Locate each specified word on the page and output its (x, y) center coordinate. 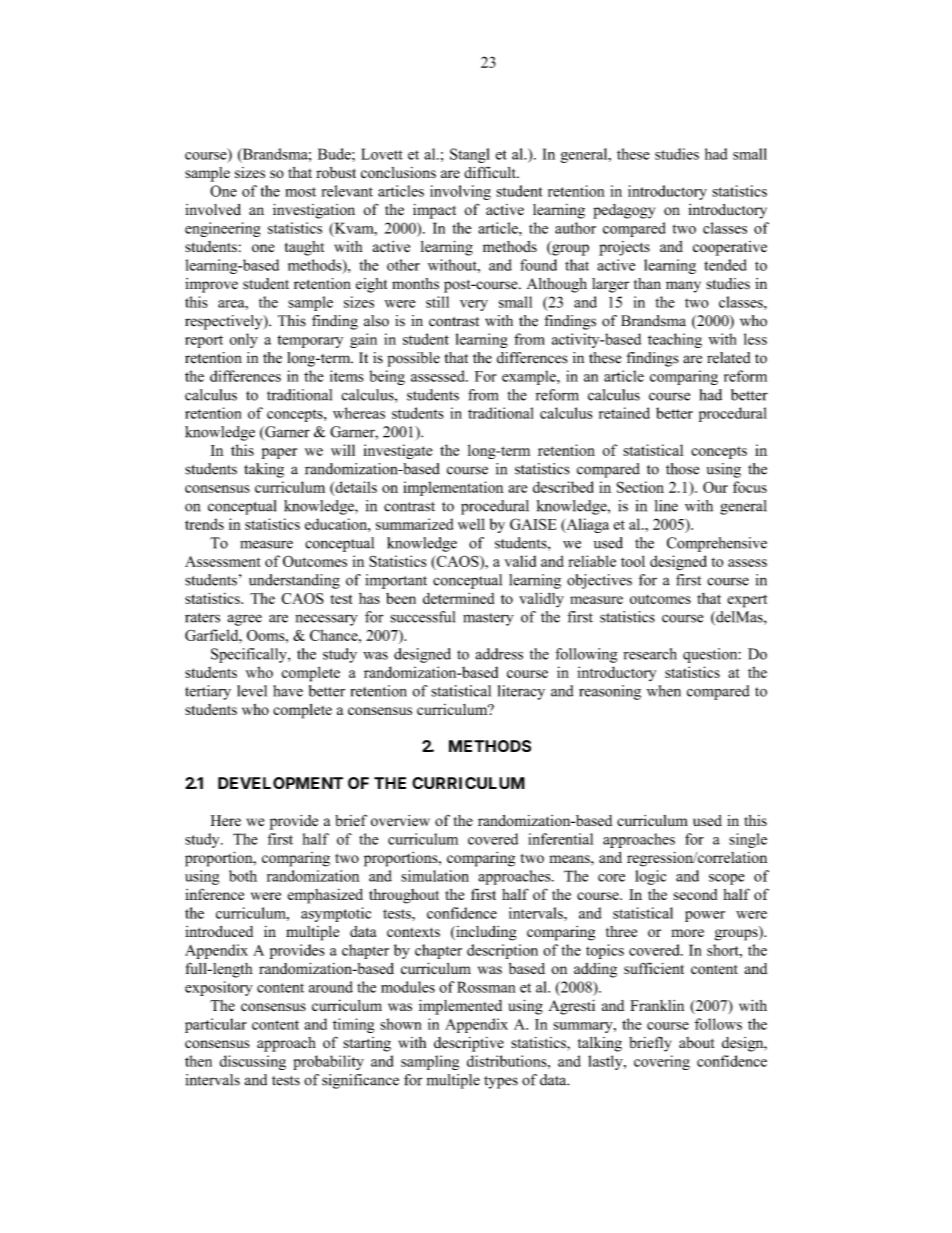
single (748, 840)
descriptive (469, 1044)
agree (244, 620)
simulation (435, 876)
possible (413, 359)
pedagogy (624, 211)
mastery (488, 619)
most (300, 192)
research (650, 654)
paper (279, 453)
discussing (253, 1062)
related (728, 358)
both (243, 876)
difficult (491, 172)
